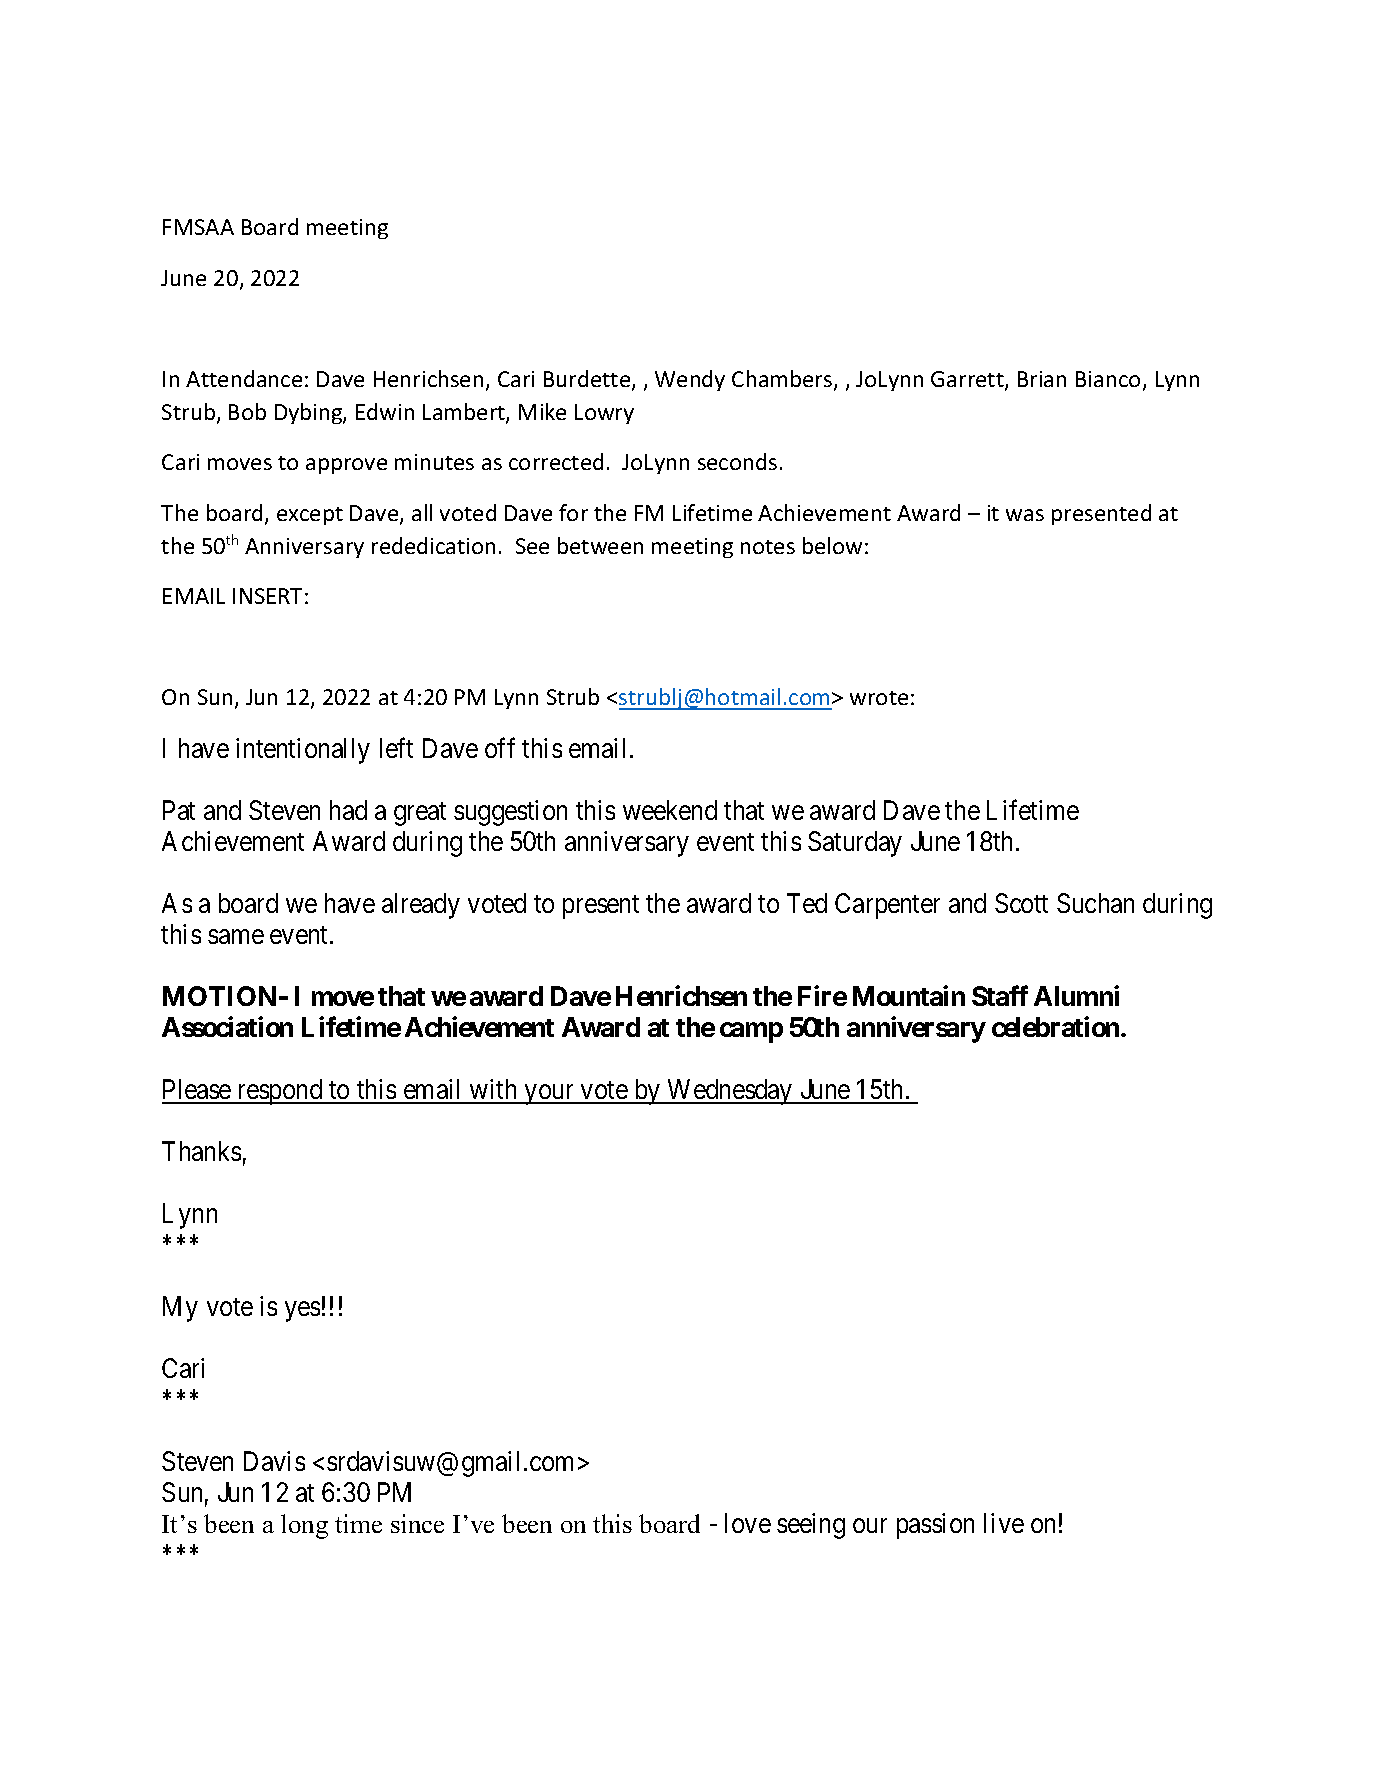 The width and height of the image is (1376, 1781). Describe the element at coordinates (500, 747) in the image. I see `off` at that location.
